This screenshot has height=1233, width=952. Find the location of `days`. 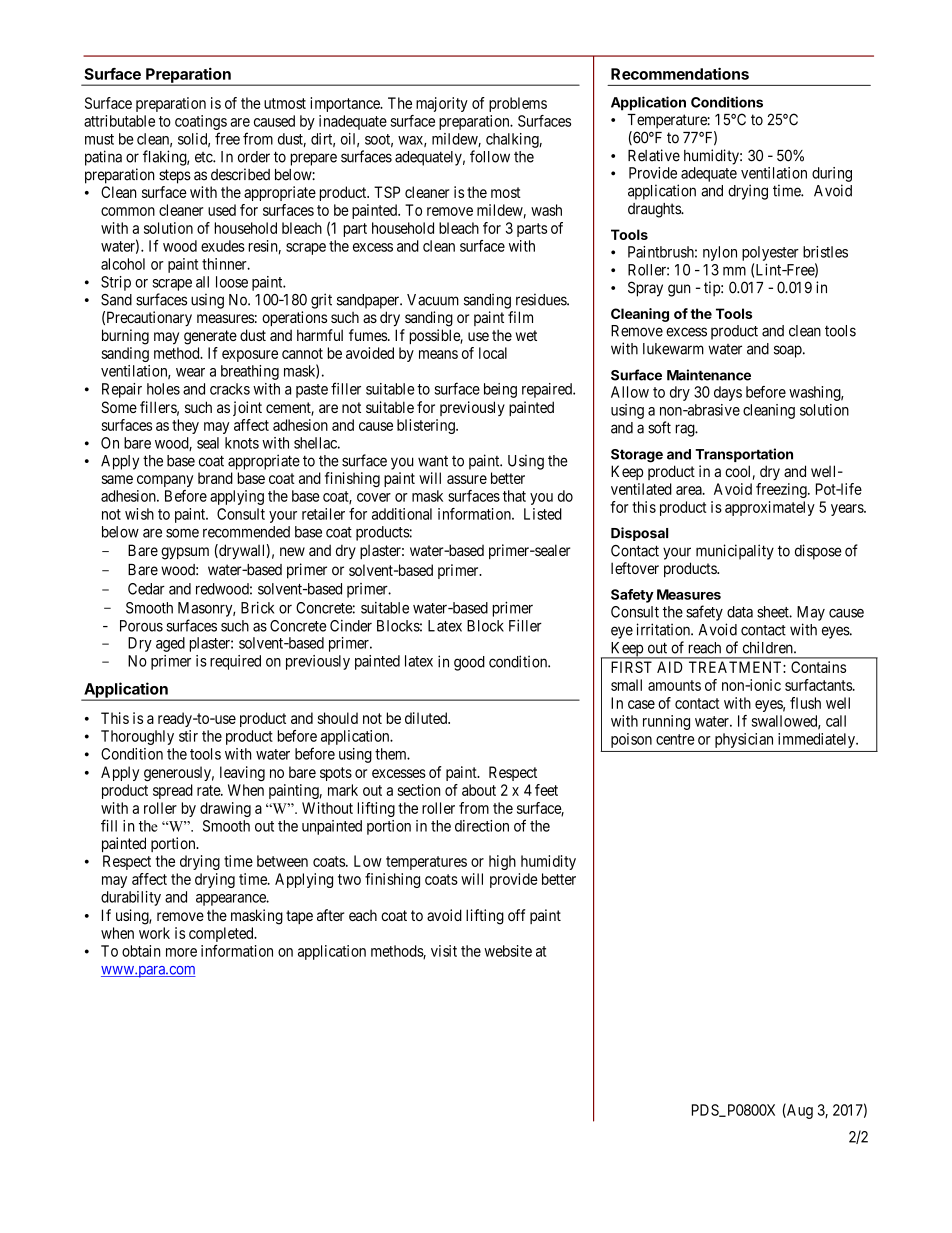

days is located at coordinates (728, 393).
